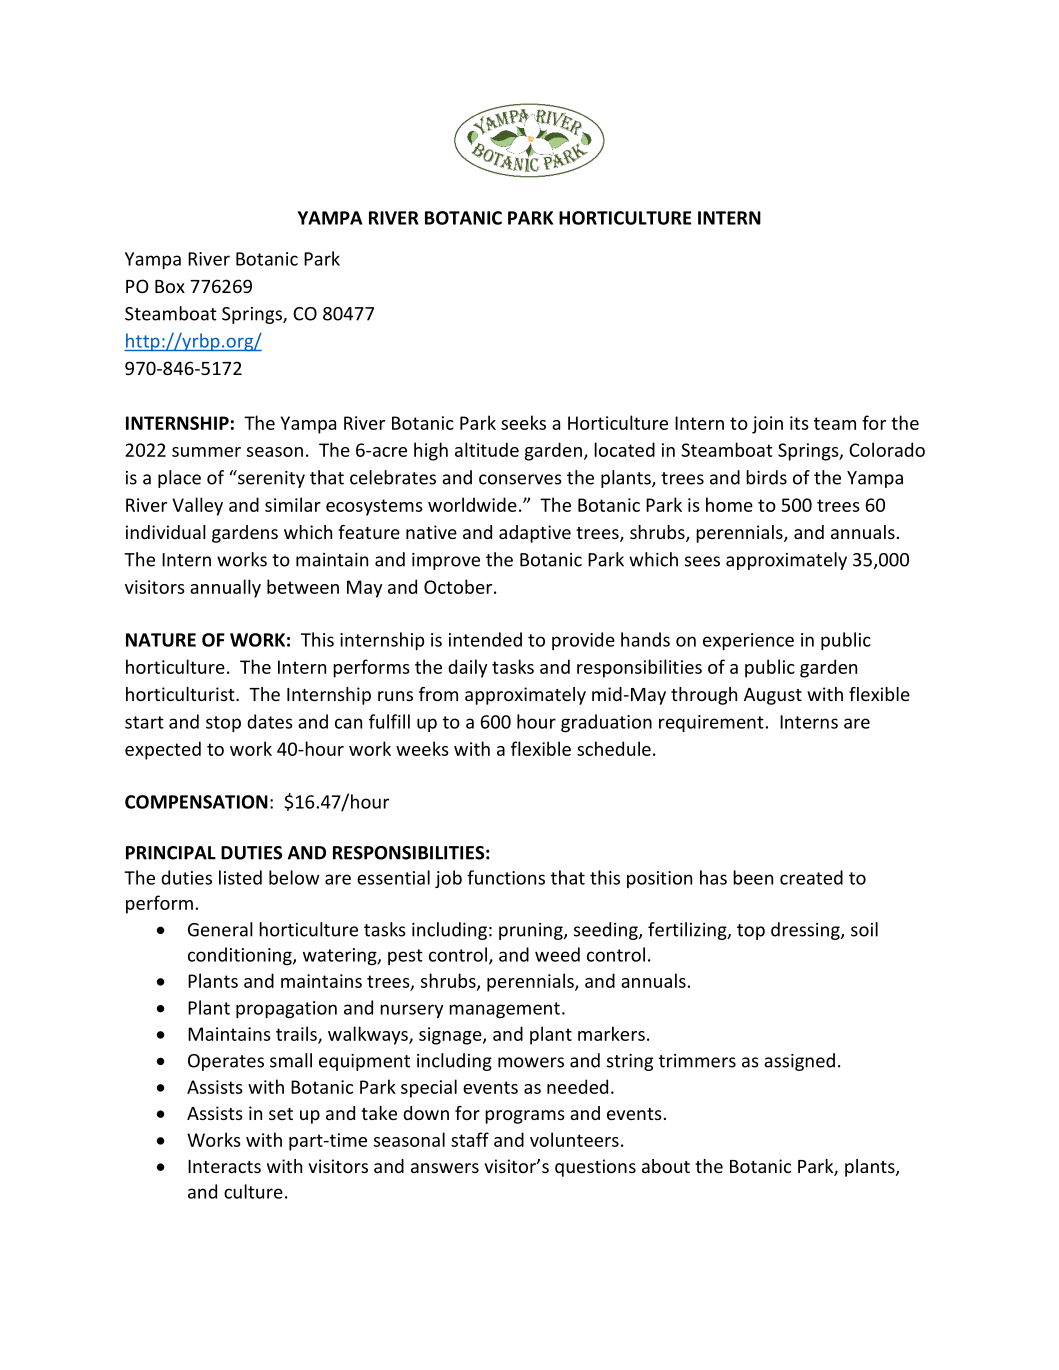 The height and width of the page is (1370, 1059). What do you see at coordinates (525, 1117) in the page?
I see `programs` at bounding box center [525, 1117].
